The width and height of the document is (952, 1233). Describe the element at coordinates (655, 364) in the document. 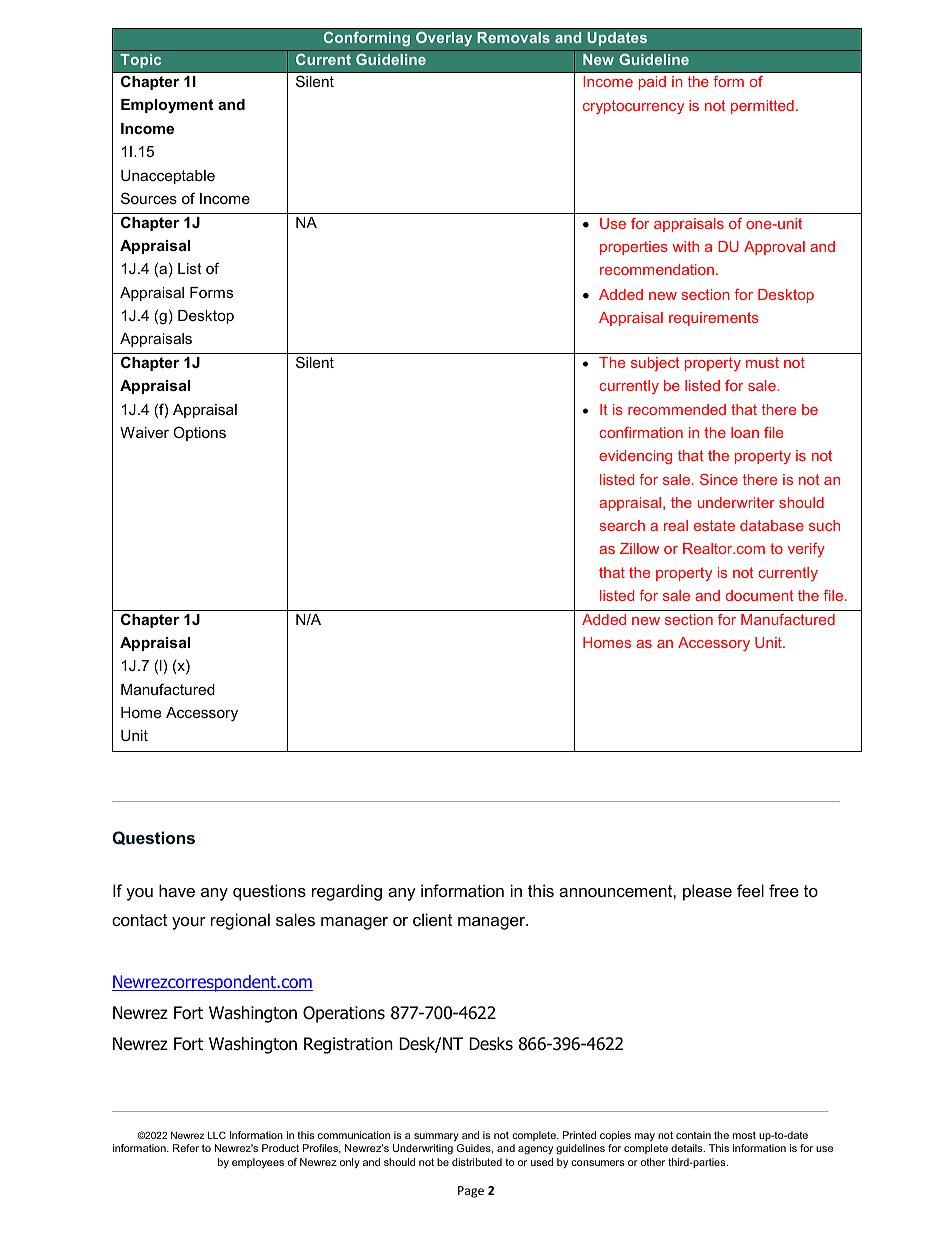

I see `subject` at that location.
